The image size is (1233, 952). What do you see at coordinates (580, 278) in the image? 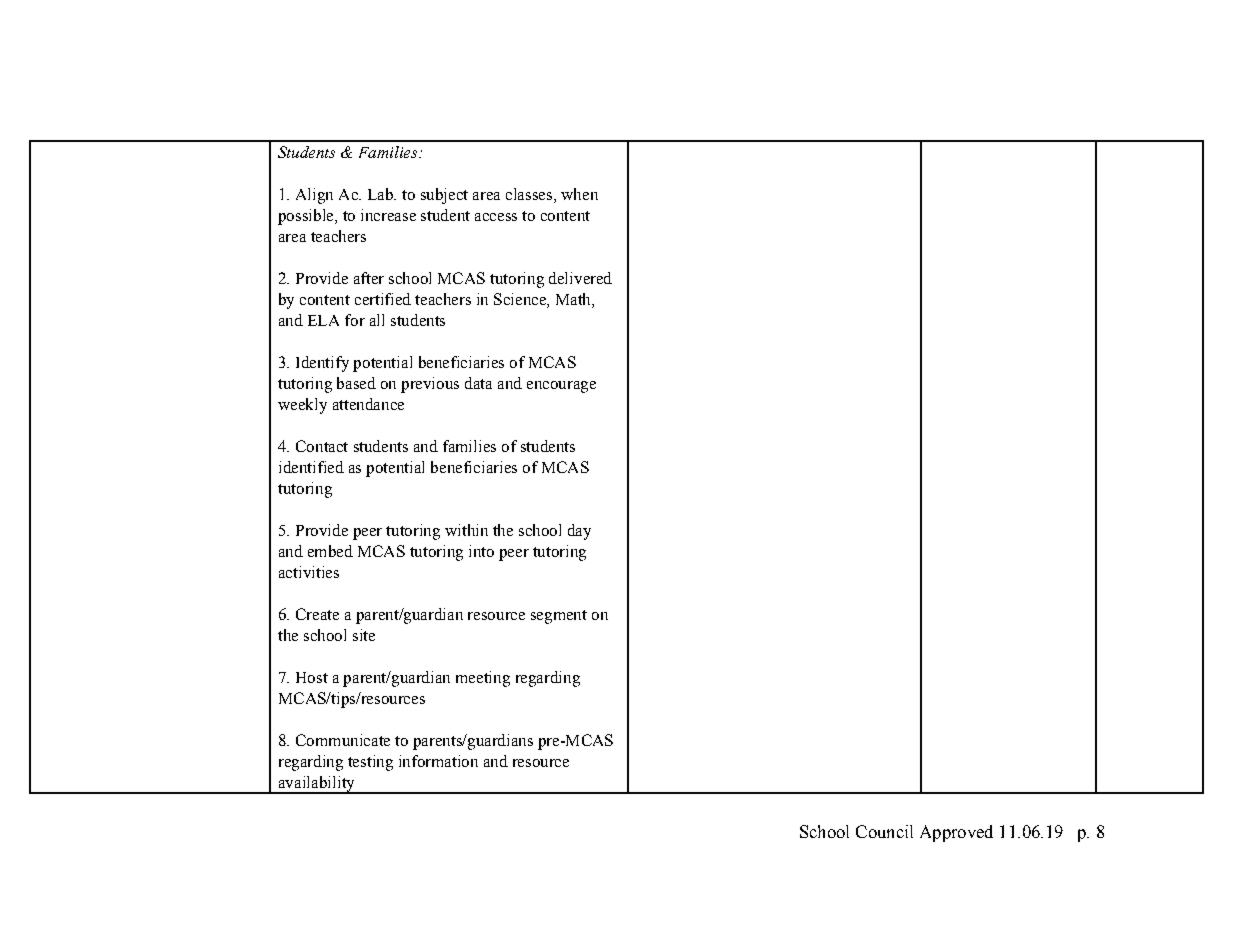
I see `delivered` at bounding box center [580, 278].
